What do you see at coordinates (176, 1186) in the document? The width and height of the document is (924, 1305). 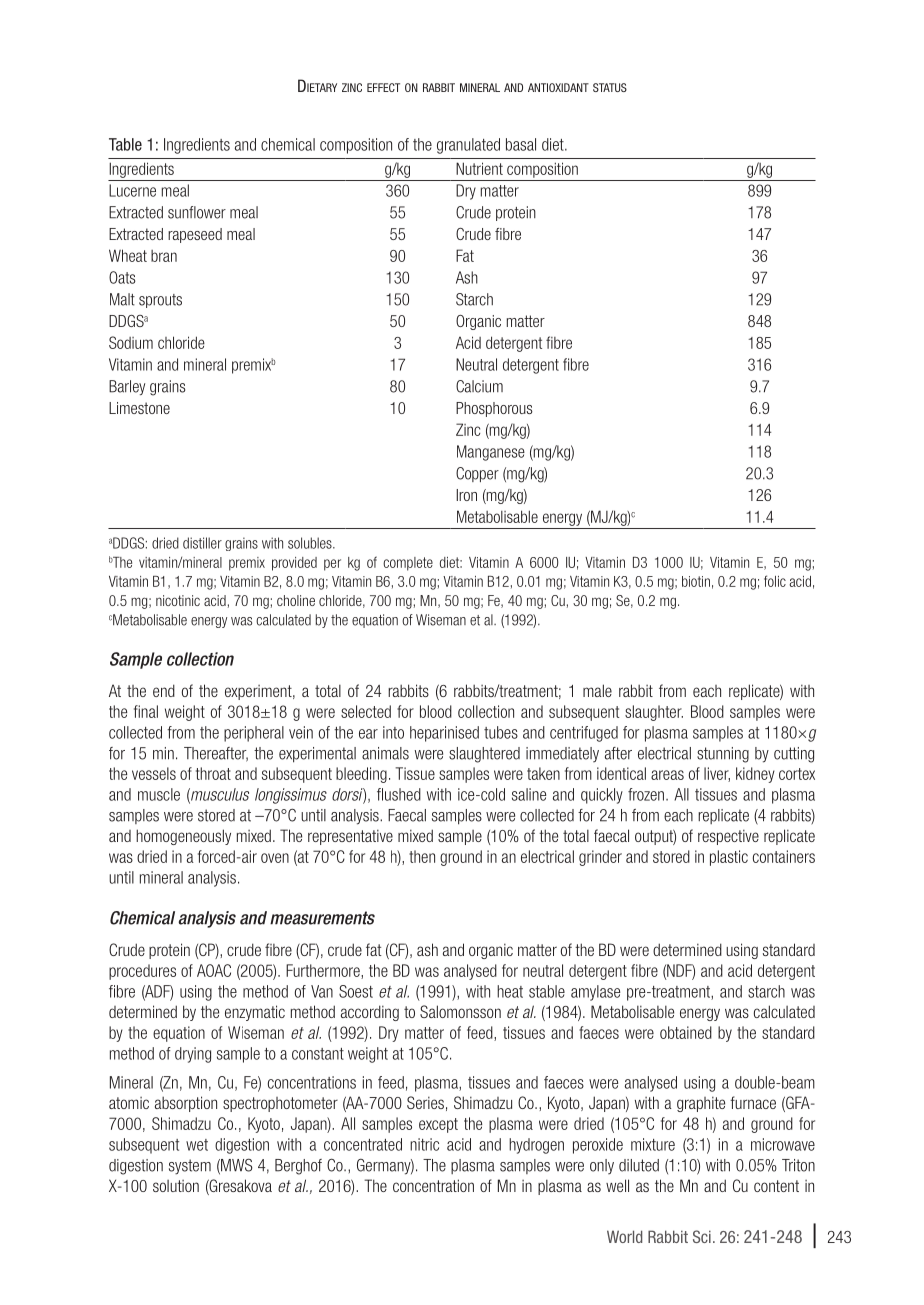 I see `solution` at bounding box center [176, 1186].
